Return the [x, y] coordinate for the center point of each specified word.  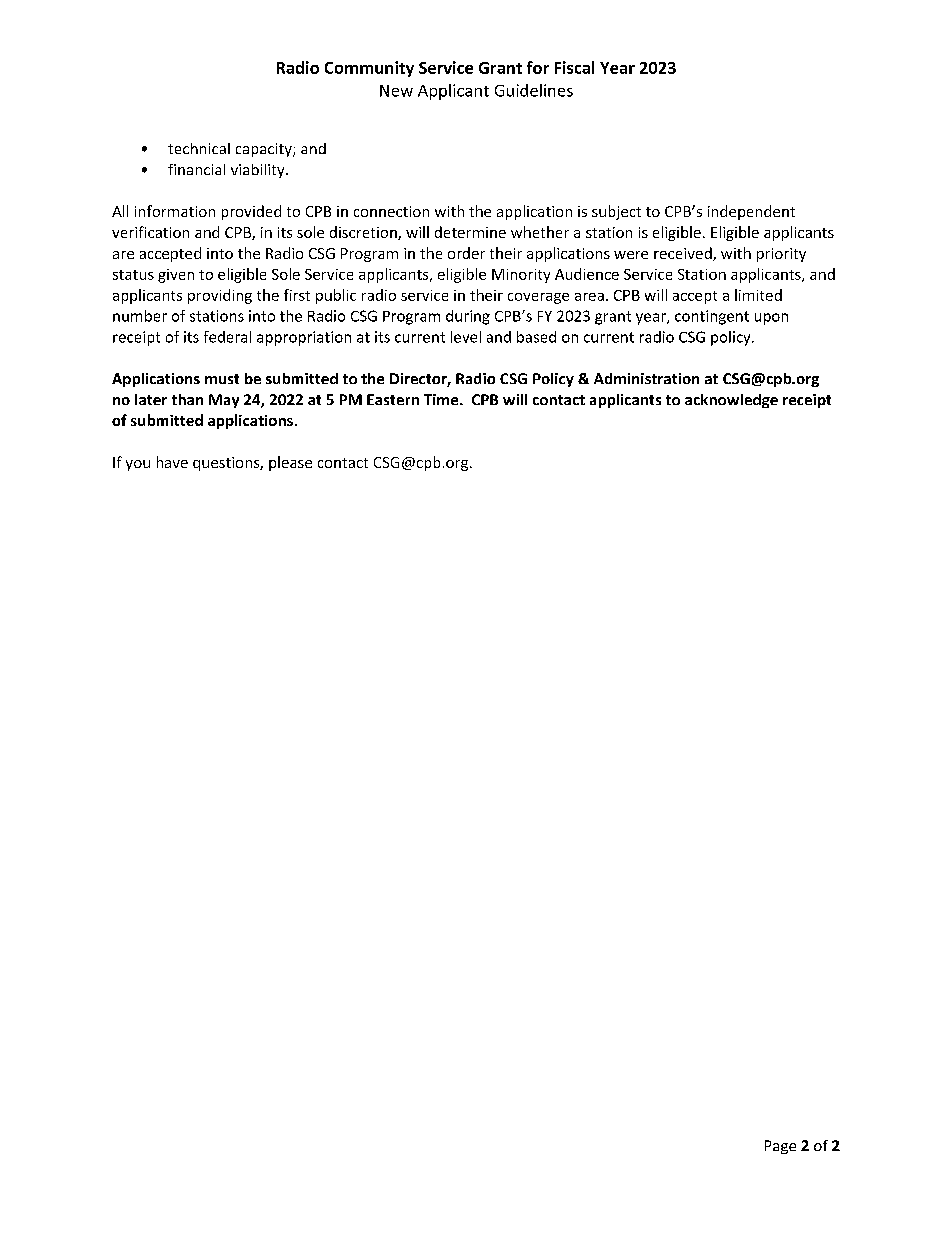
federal [227, 337]
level [466, 337]
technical [199, 148]
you [138, 465]
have [172, 462]
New [396, 91]
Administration [646, 378]
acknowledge [731, 401]
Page [780, 1147]
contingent [712, 317]
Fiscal [574, 67]
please [290, 463]
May [224, 401]
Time [442, 399]
